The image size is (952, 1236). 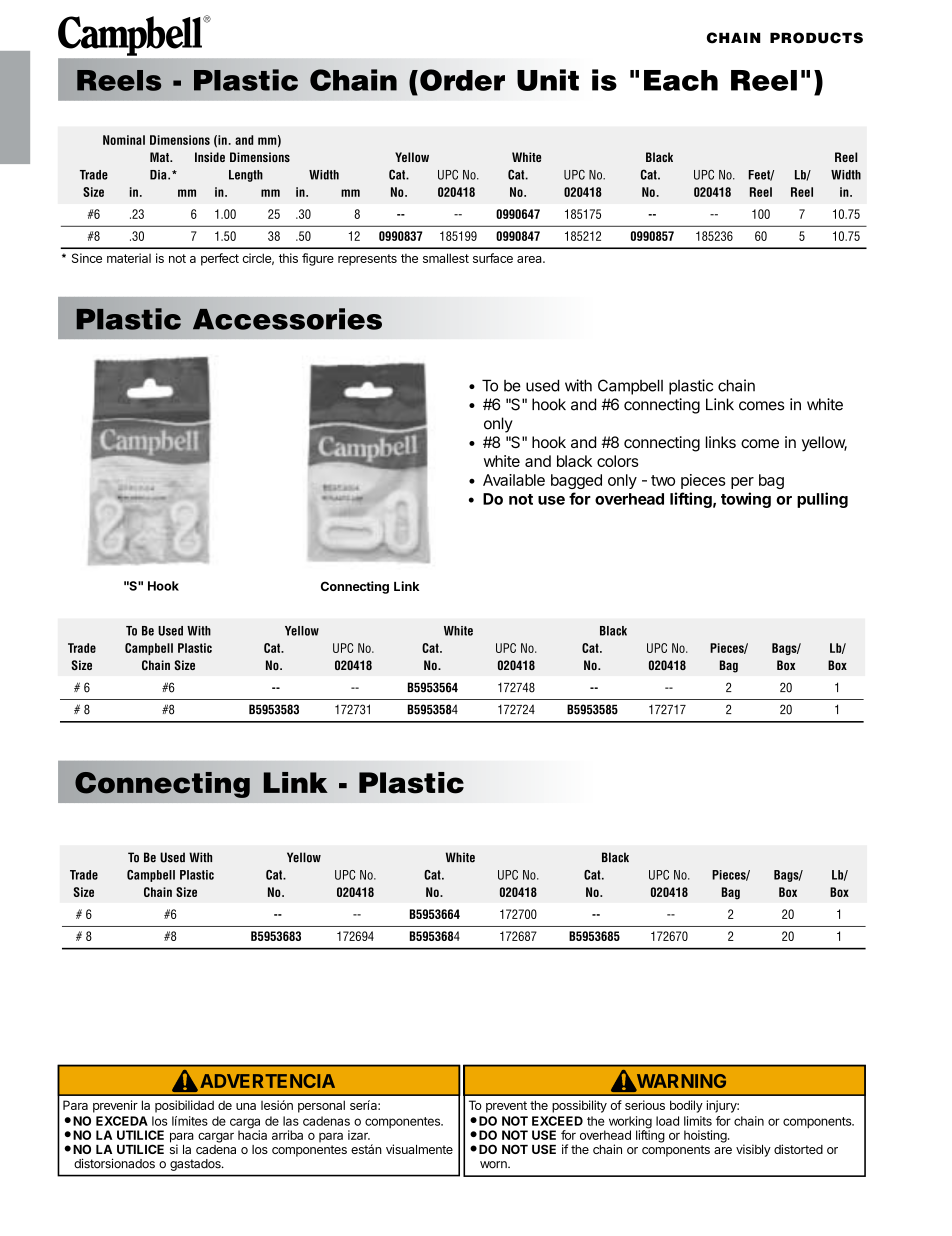 What do you see at coordinates (681, 80) in the screenshot?
I see `Each` at bounding box center [681, 80].
